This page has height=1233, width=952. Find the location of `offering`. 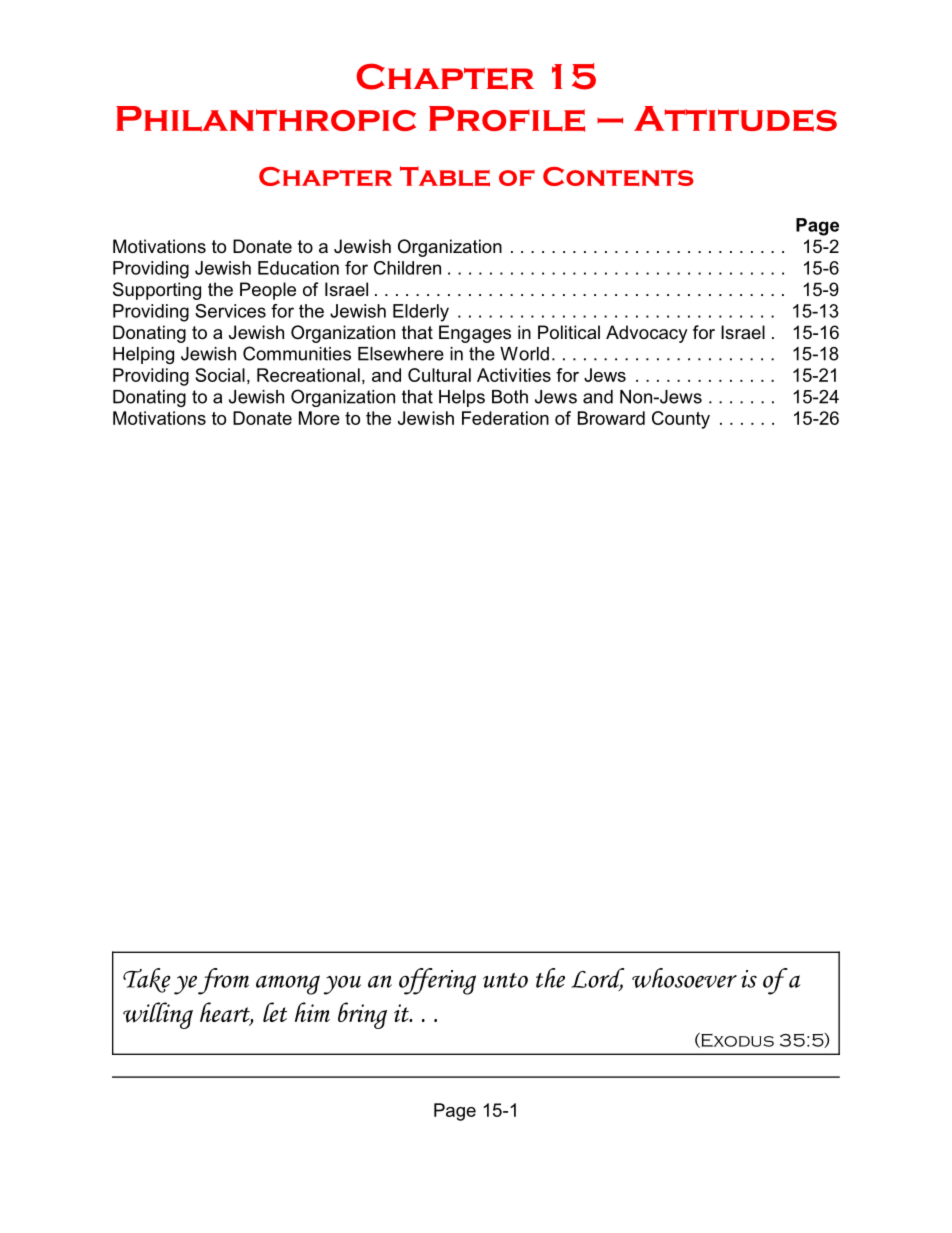

offering is located at coordinates (437, 981).
